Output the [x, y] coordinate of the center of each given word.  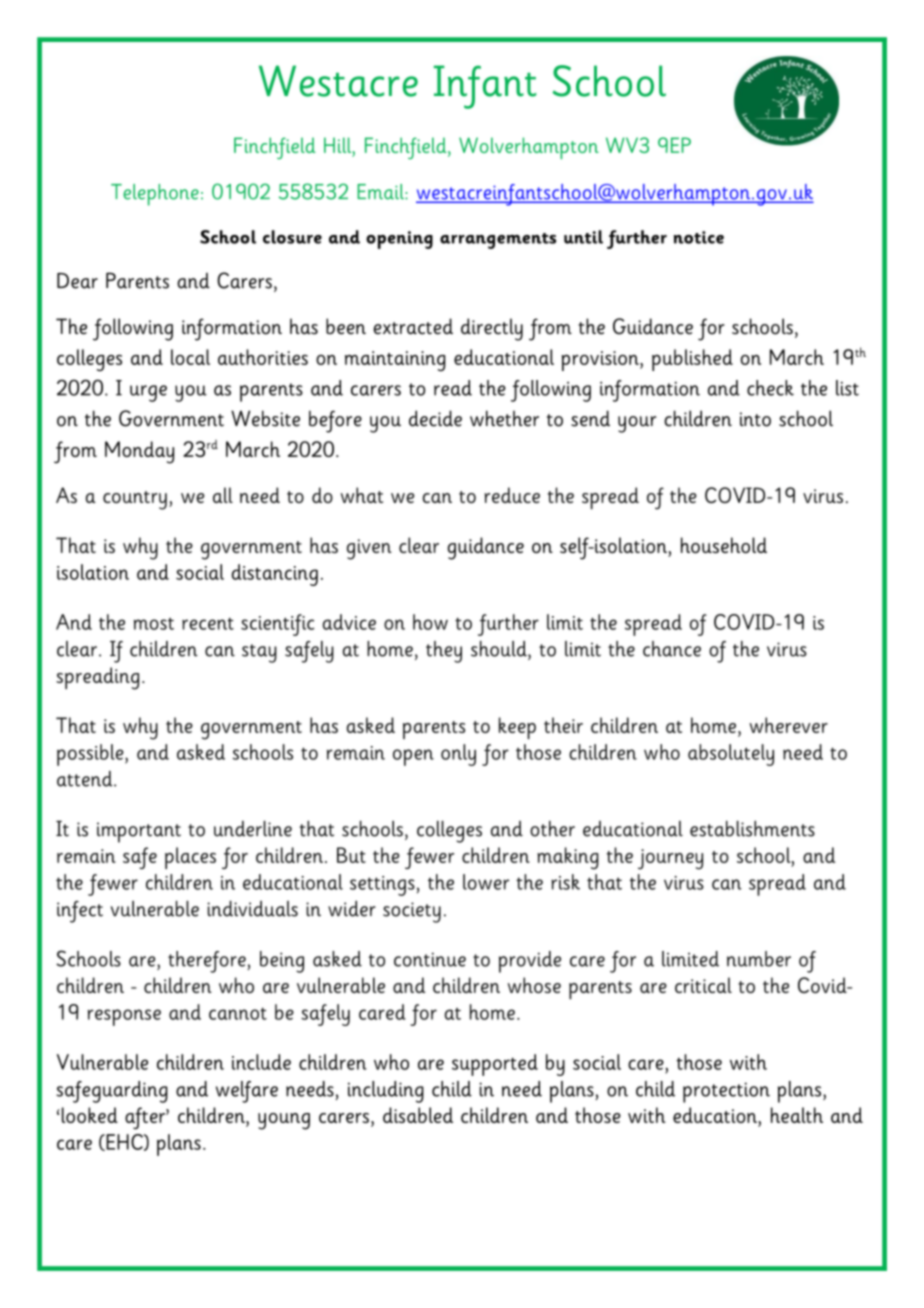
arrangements [498, 241]
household [724, 545]
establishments [752, 829]
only [458, 755]
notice [699, 237]
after [146, 1118]
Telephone [155, 195]
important [139, 832]
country [135, 500]
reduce [512, 495]
